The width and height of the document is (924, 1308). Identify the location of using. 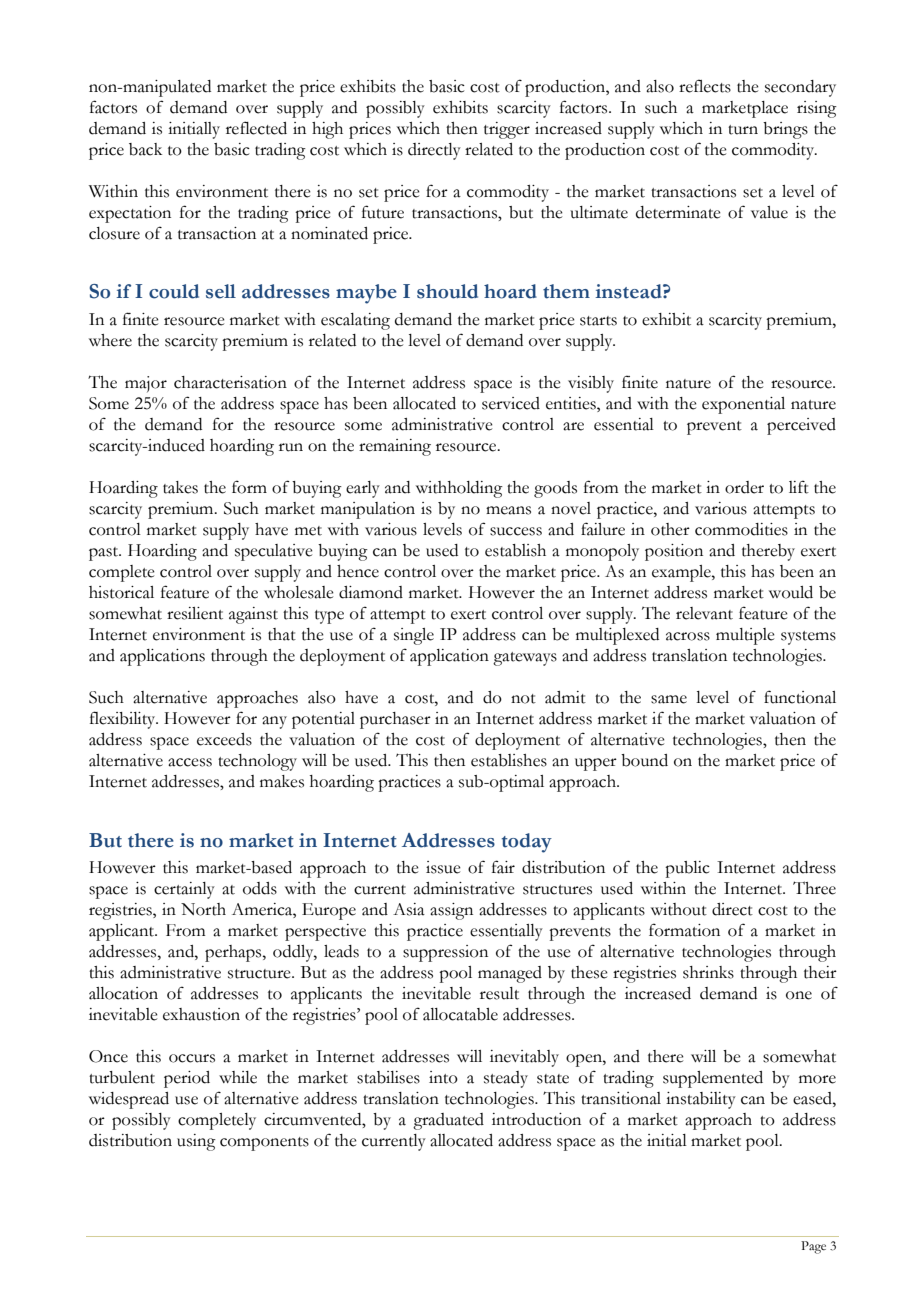
(196, 1142).
